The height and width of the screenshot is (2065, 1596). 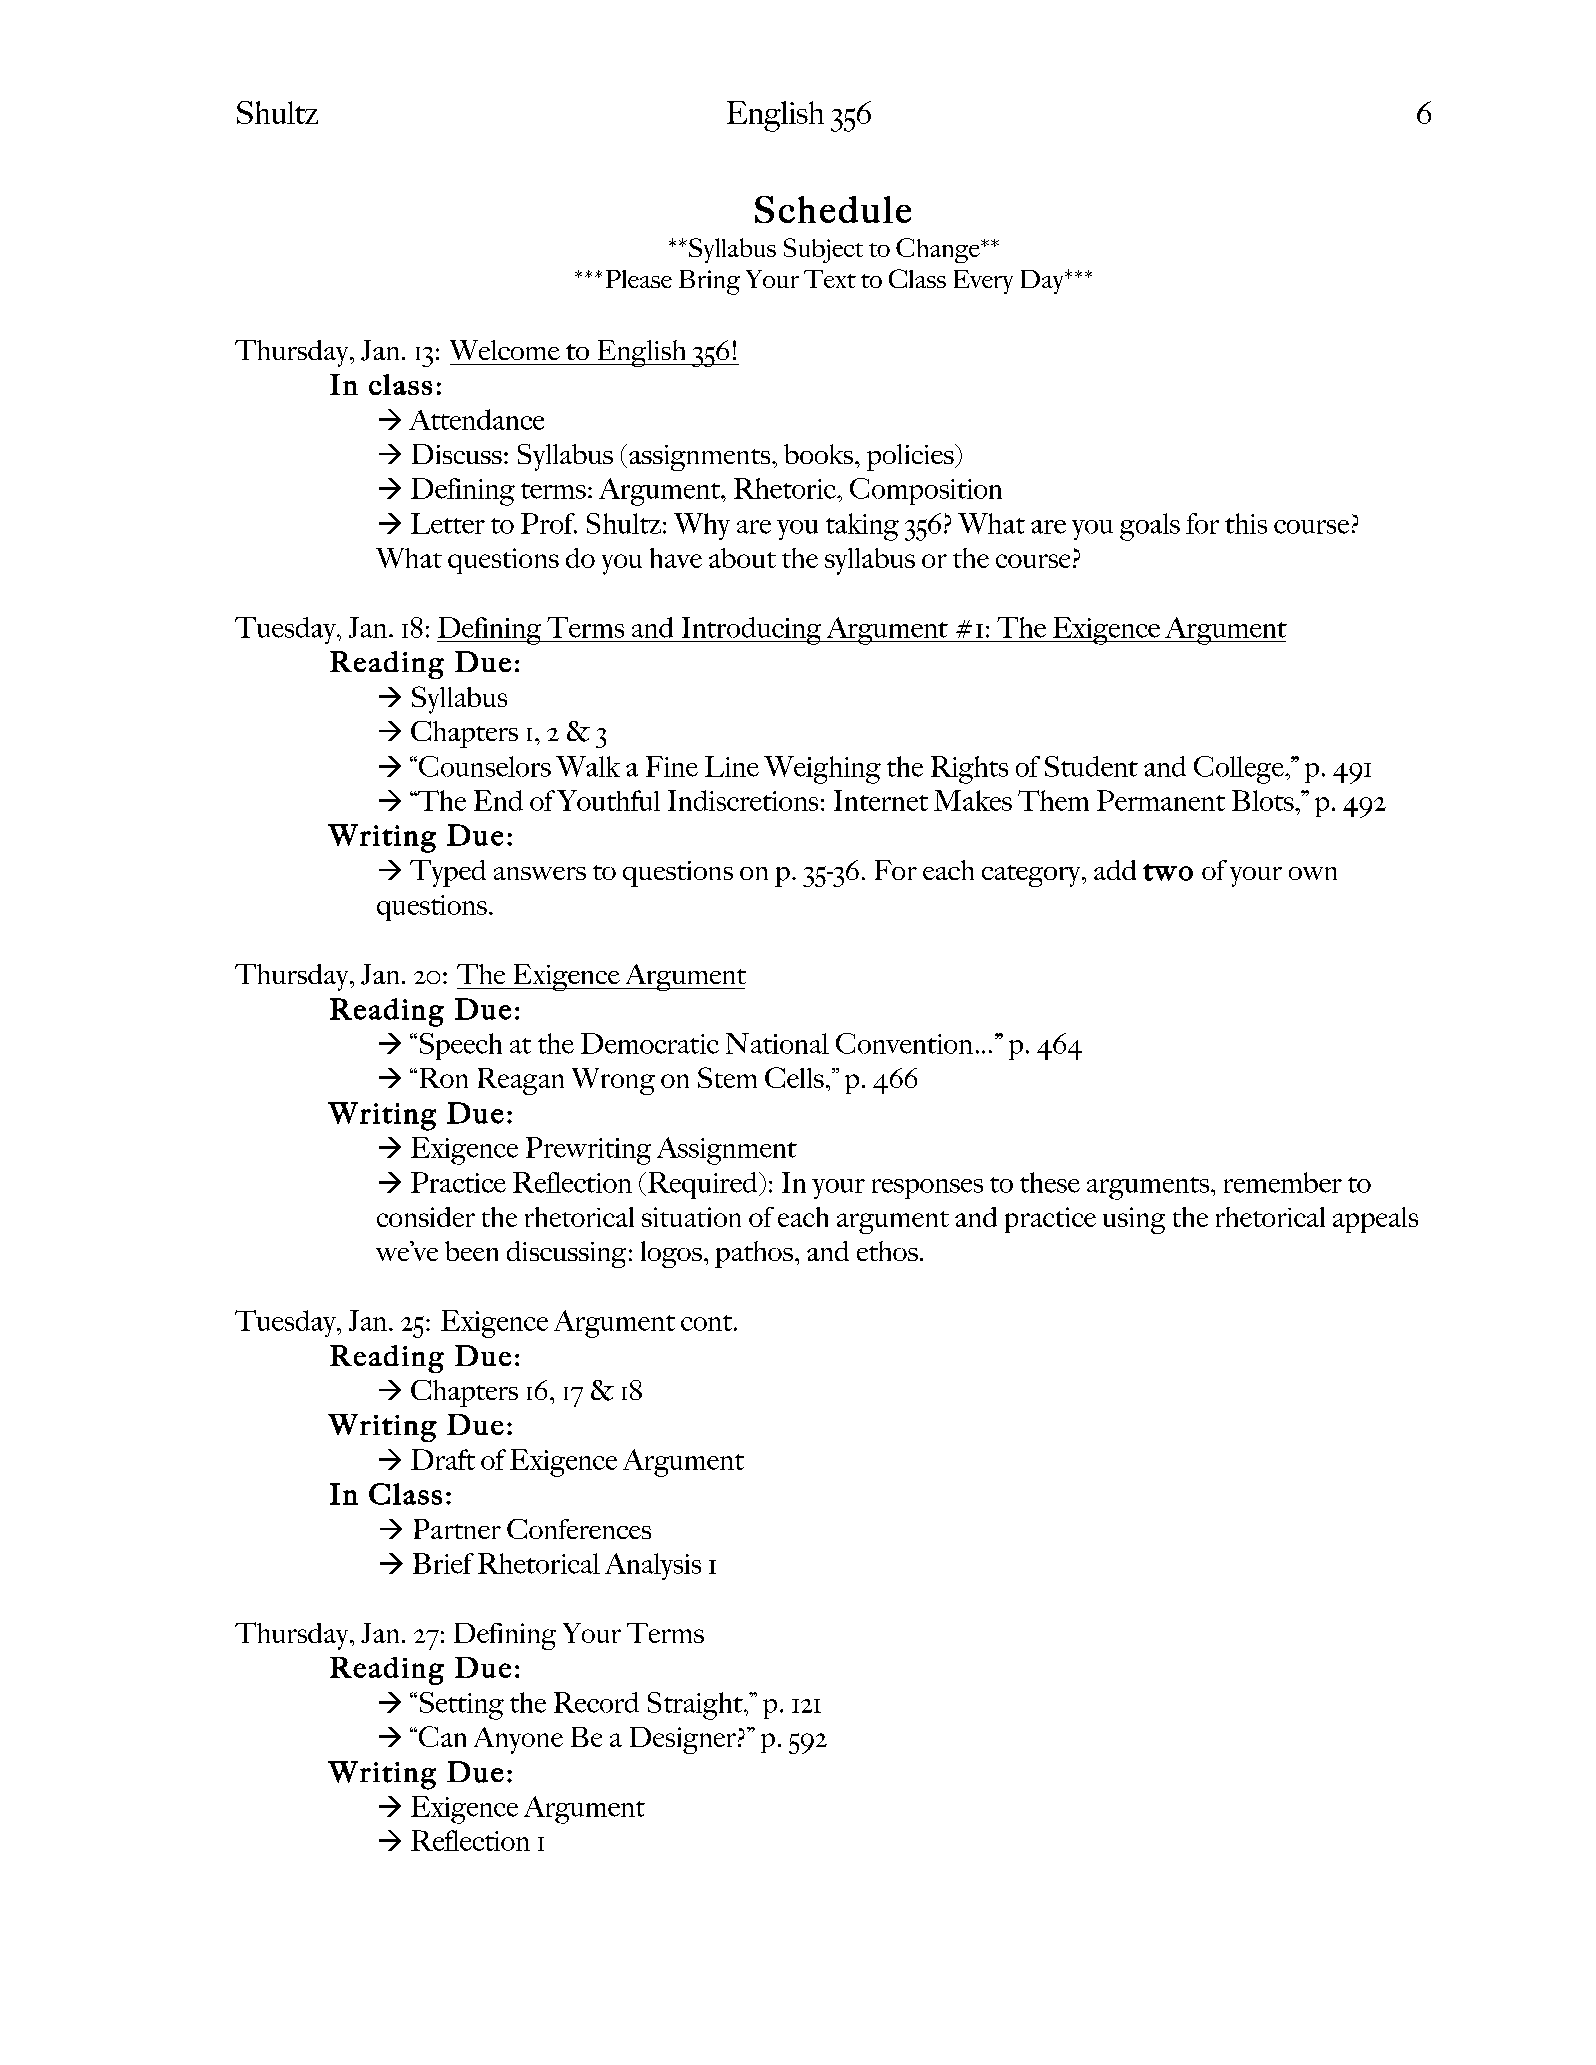 I want to click on Please, so click(x=639, y=279).
